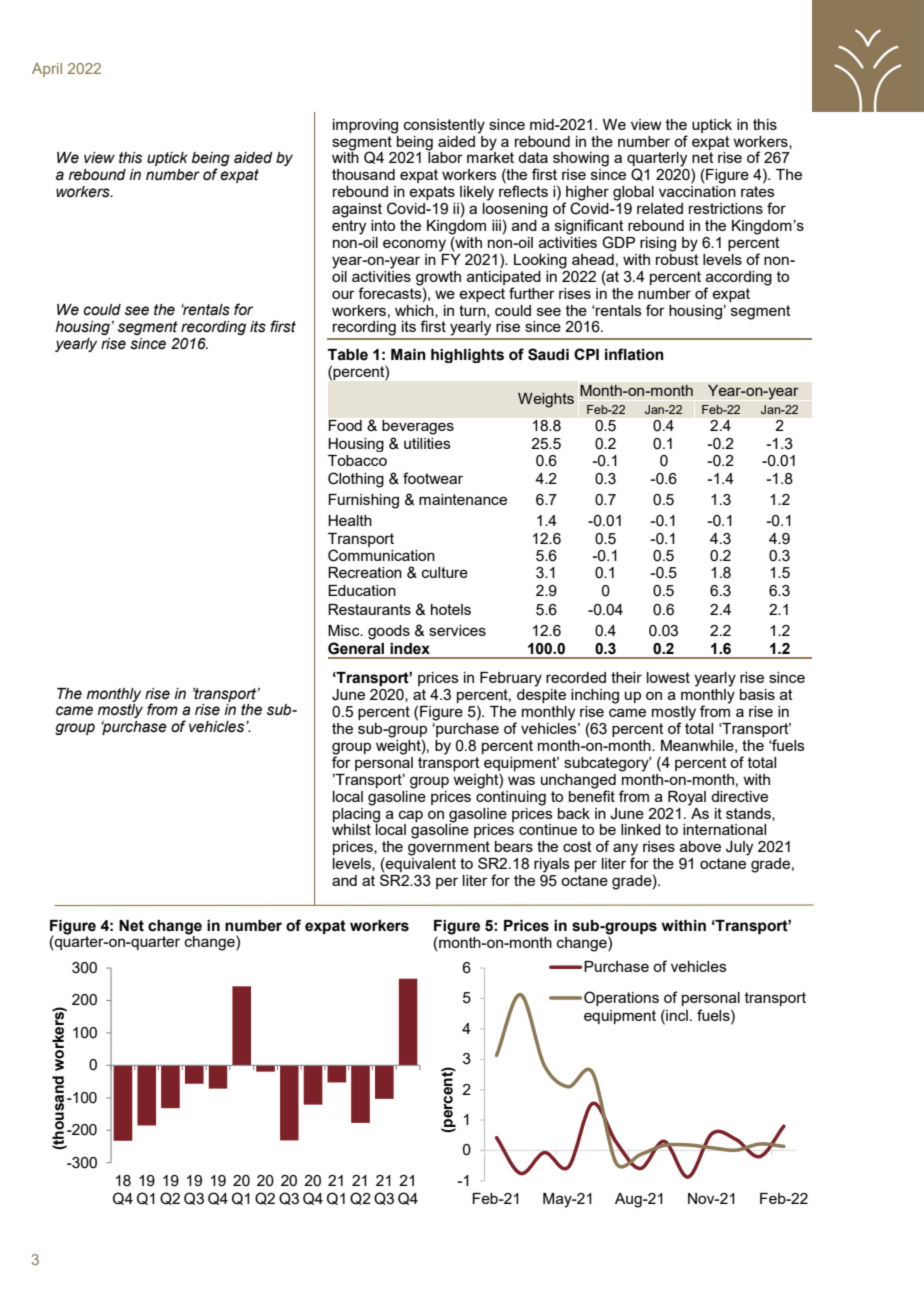 This image has width=924, height=1308. What do you see at coordinates (365, 126) in the image?
I see `improving` at bounding box center [365, 126].
